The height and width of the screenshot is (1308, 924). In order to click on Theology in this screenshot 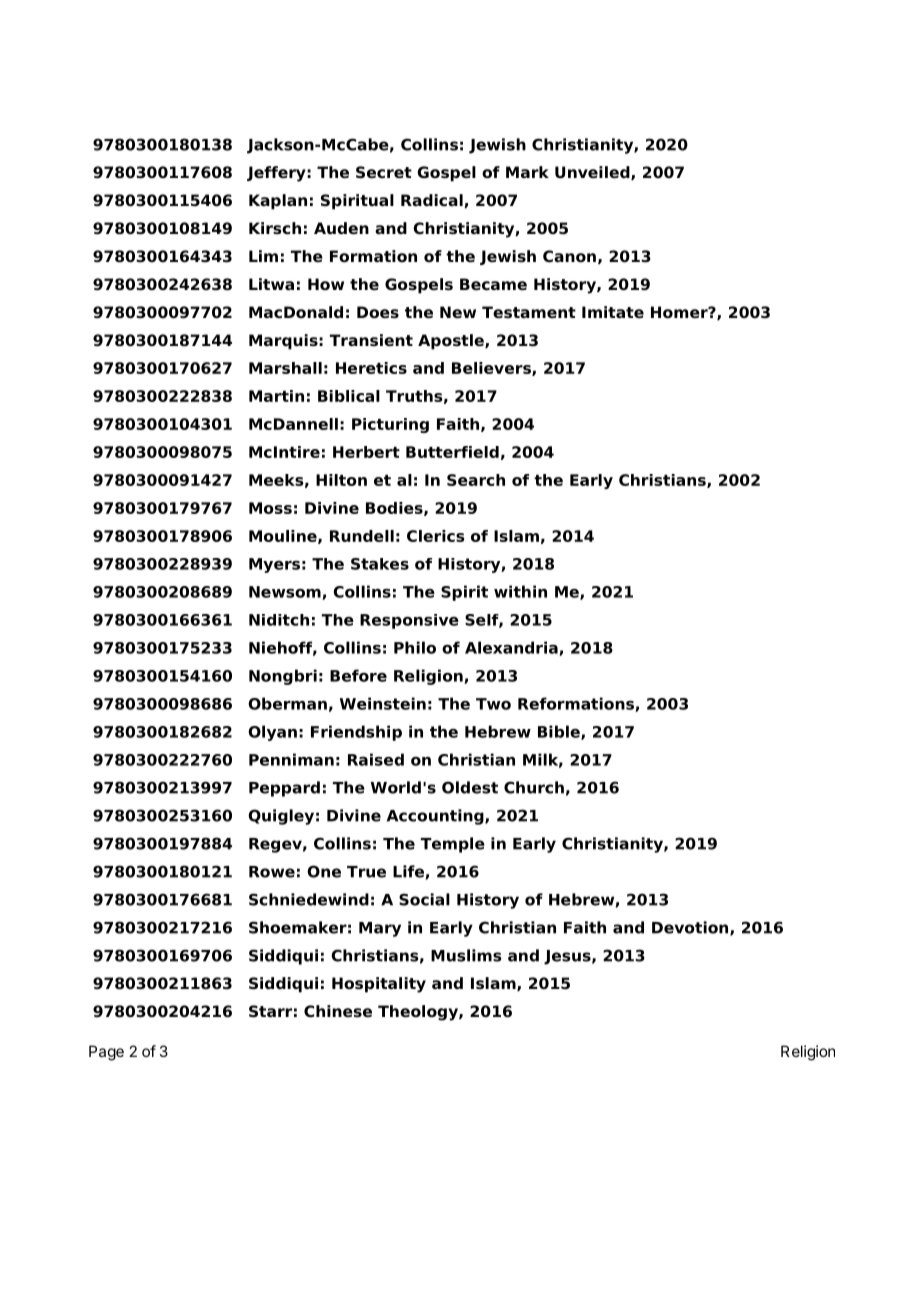, I will do `click(419, 1013)`.
